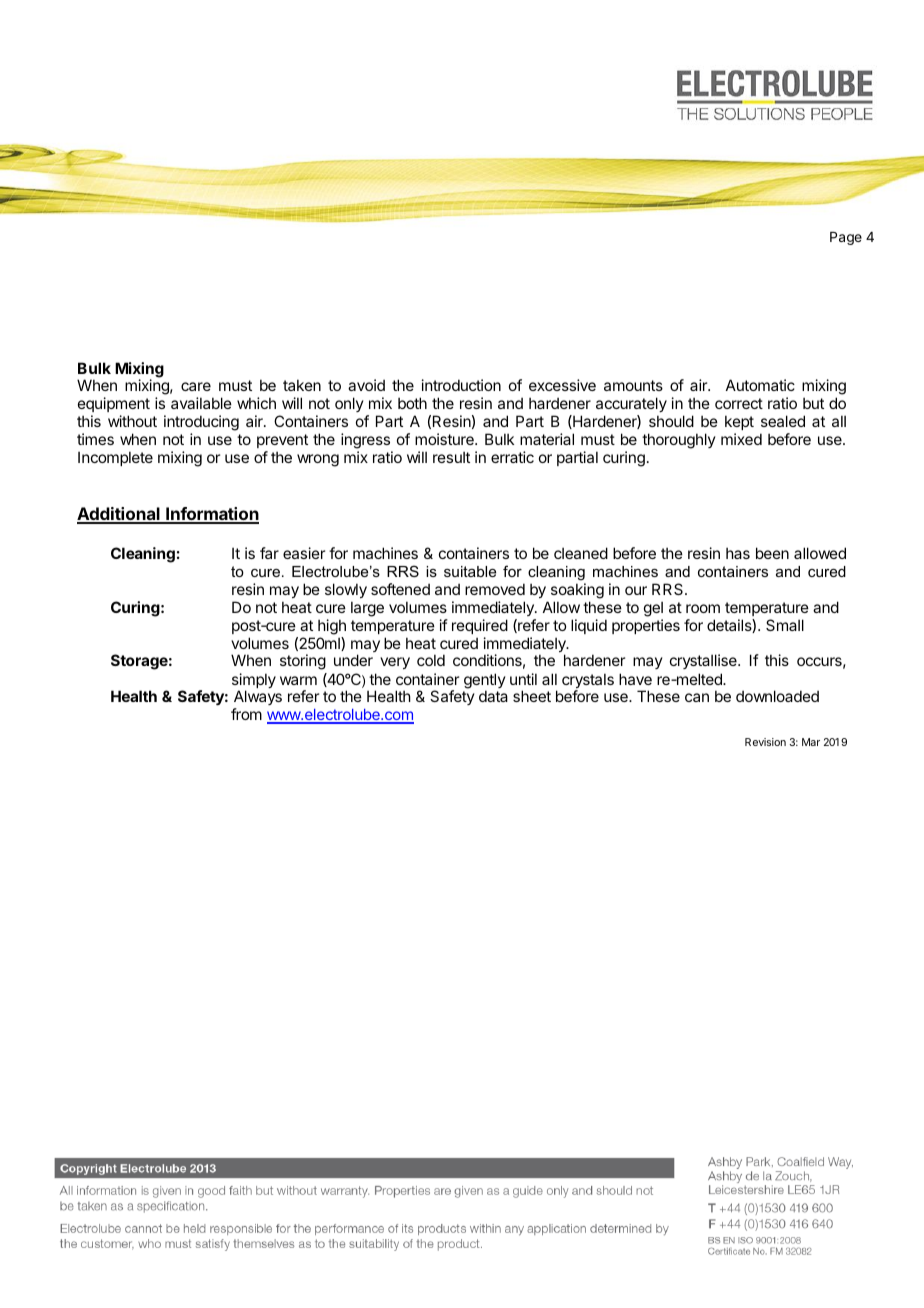  Describe the element at coordinates (211, 515) in the screenshot. I see `Information` at that location.
